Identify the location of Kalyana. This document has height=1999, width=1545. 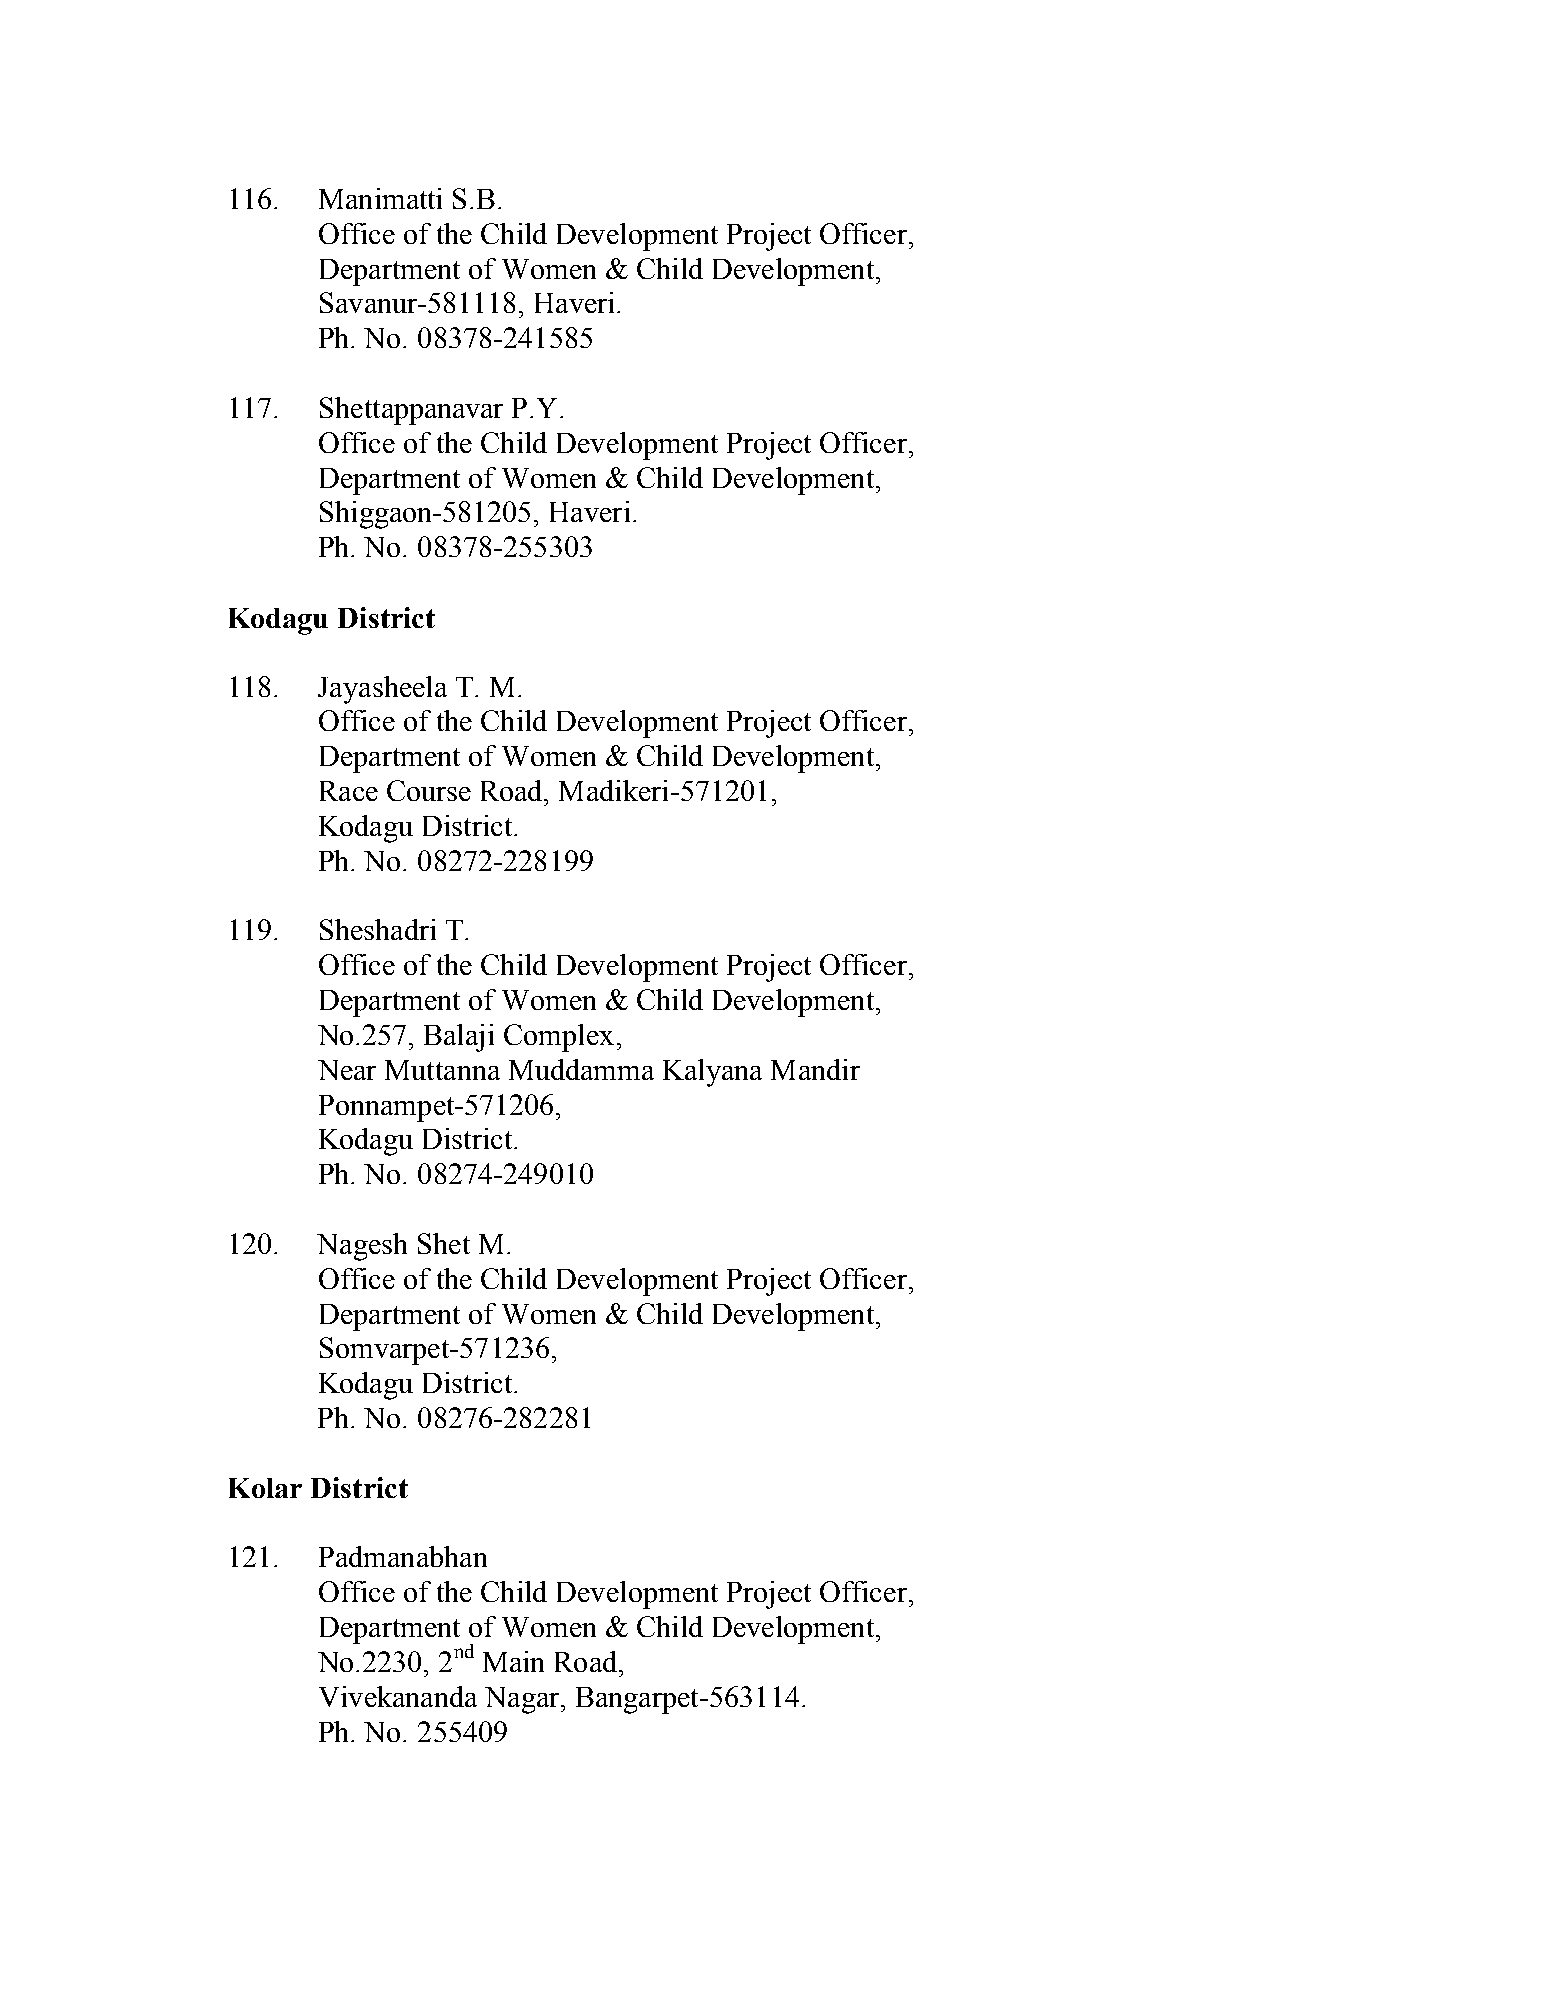
(712, 1073).
